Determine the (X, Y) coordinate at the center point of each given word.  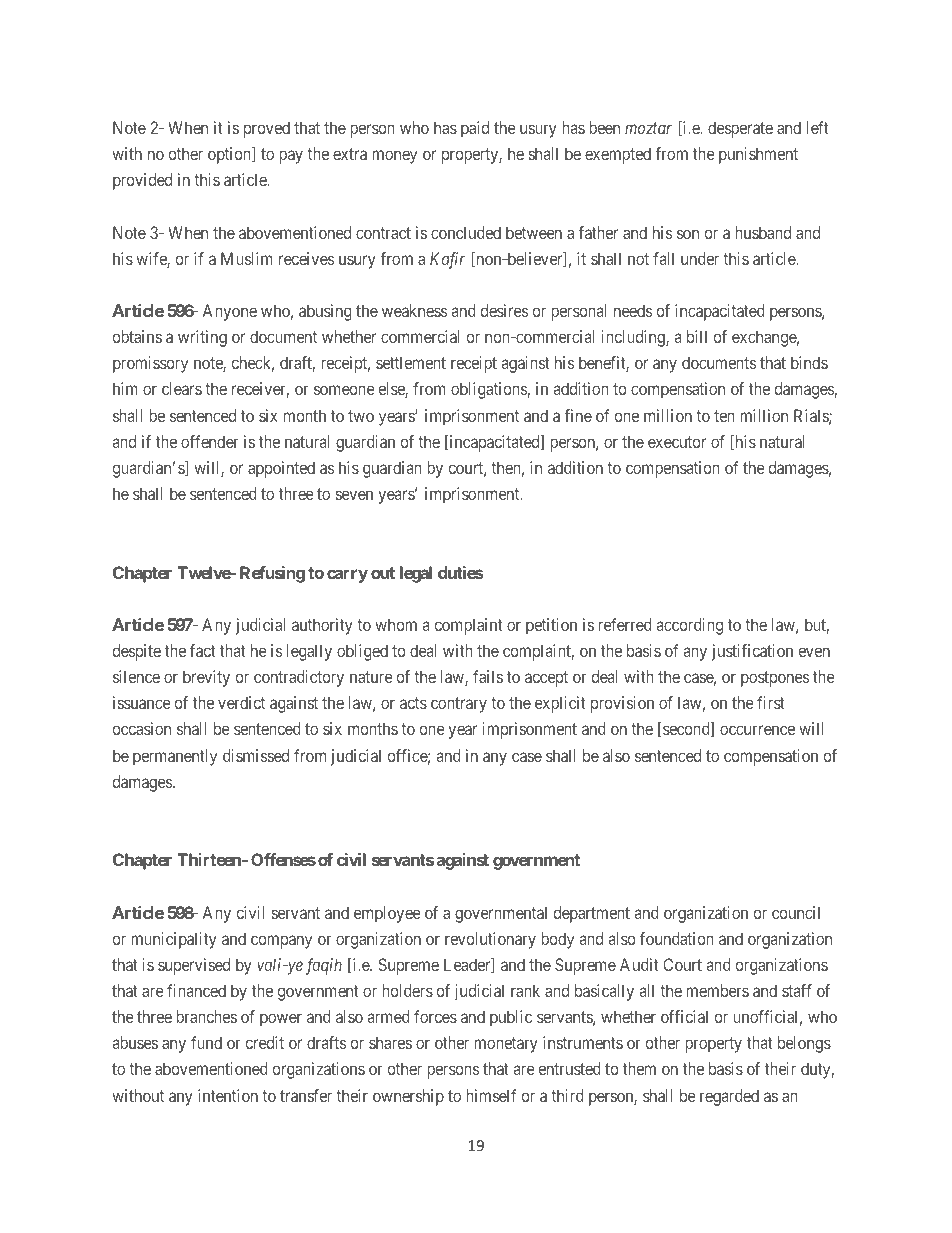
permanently (175, 757)
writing (202, 338)
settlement (411, 362)
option (230, 155)
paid (475, 129)
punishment (758, 155)
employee (387, 914)
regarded (729, 1097)
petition (551, 626)
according (689, 626)
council (796, 912)
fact (203, 650)
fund (206, 1042)
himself (491, 1095)
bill (697, 336)
